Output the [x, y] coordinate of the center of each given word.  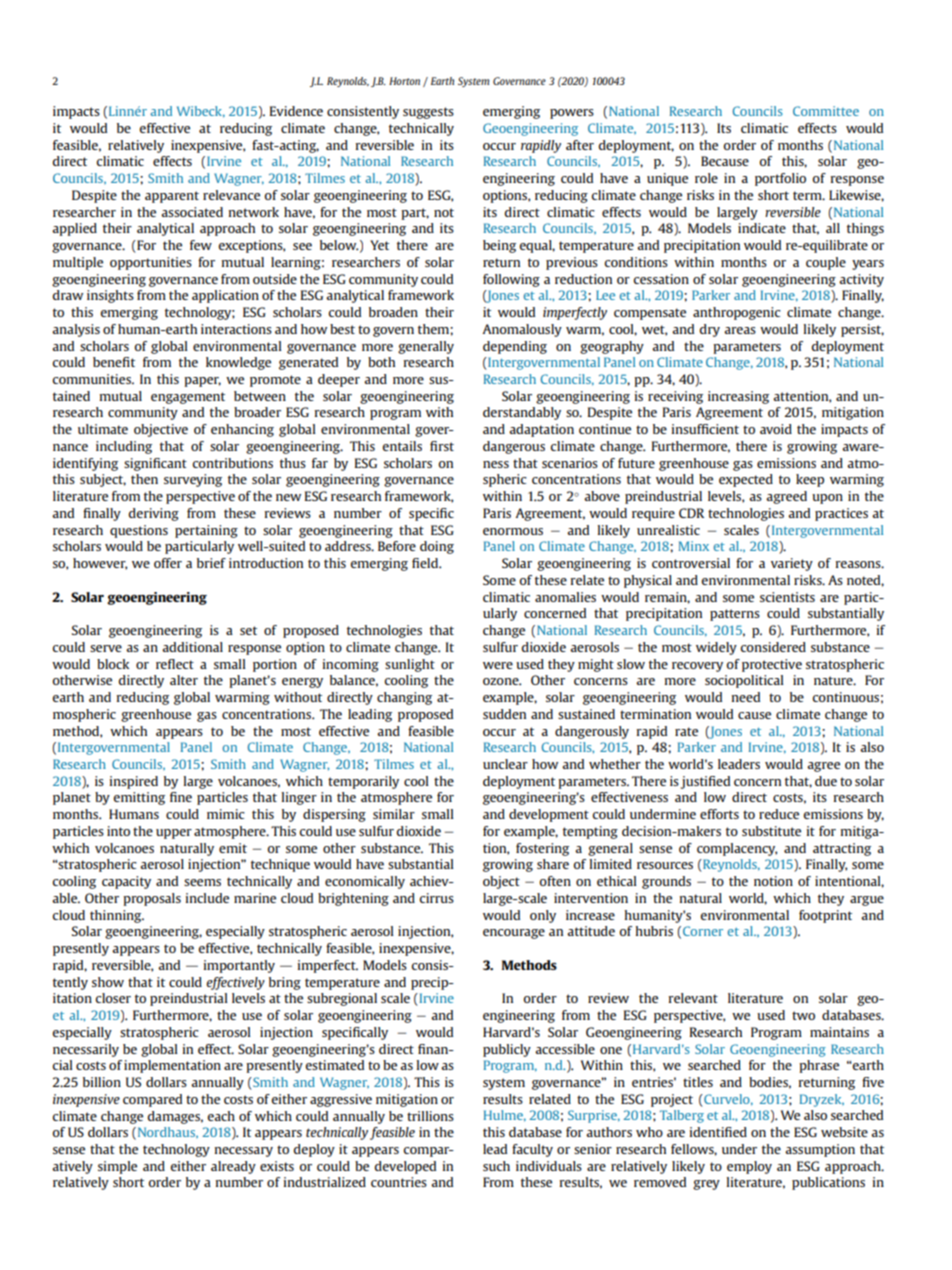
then [144, 479]
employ [749, 1167]
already [233, 1167]
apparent [172, 197]
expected [746, 480]
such [496, 1166]
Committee [826, 111]
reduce [779, 814]
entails [402, 446]
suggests [428, 113]
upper [174, 834]
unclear [505, 764]
